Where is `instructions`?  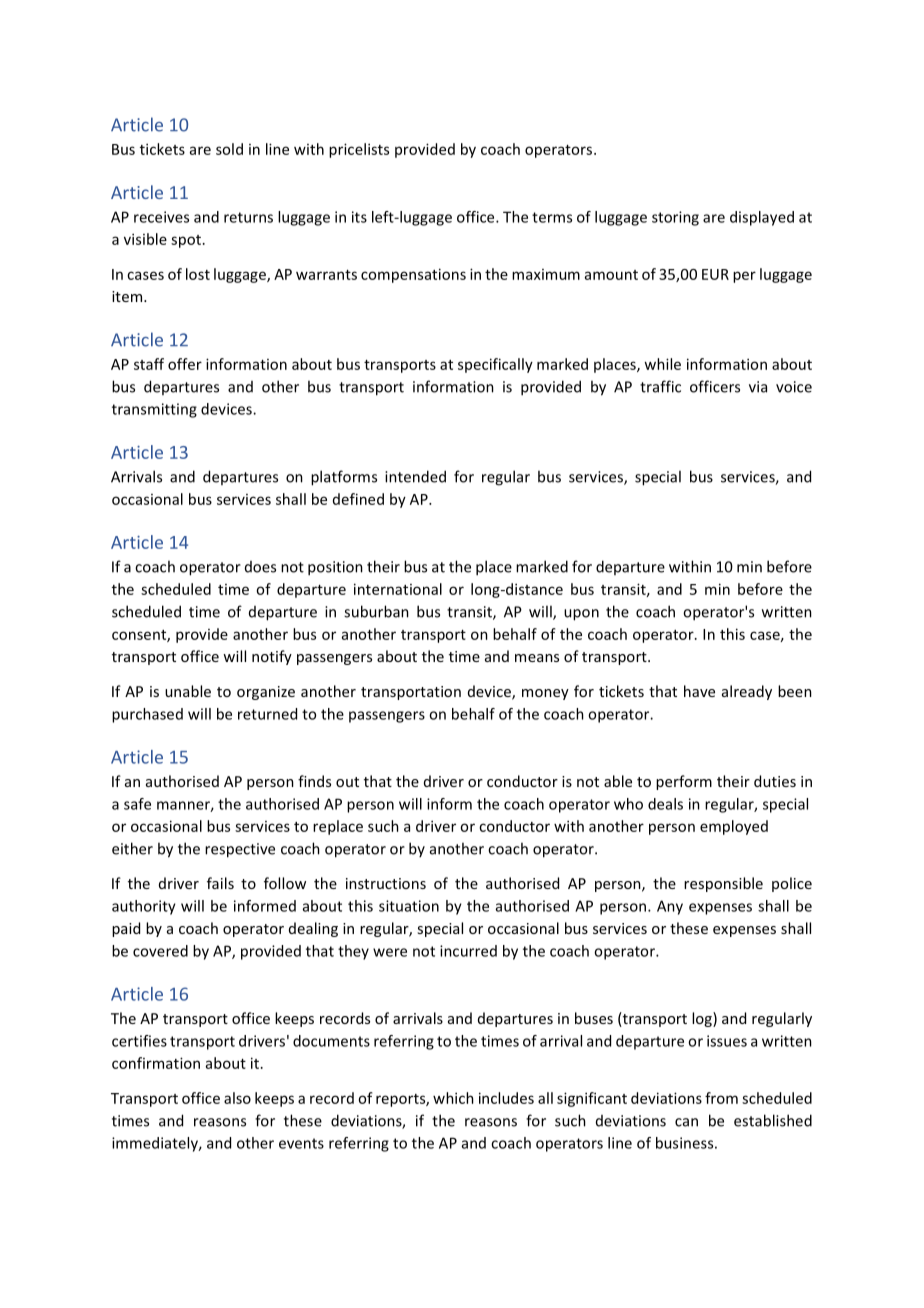
instructions is located at coordinates (386, 883).
